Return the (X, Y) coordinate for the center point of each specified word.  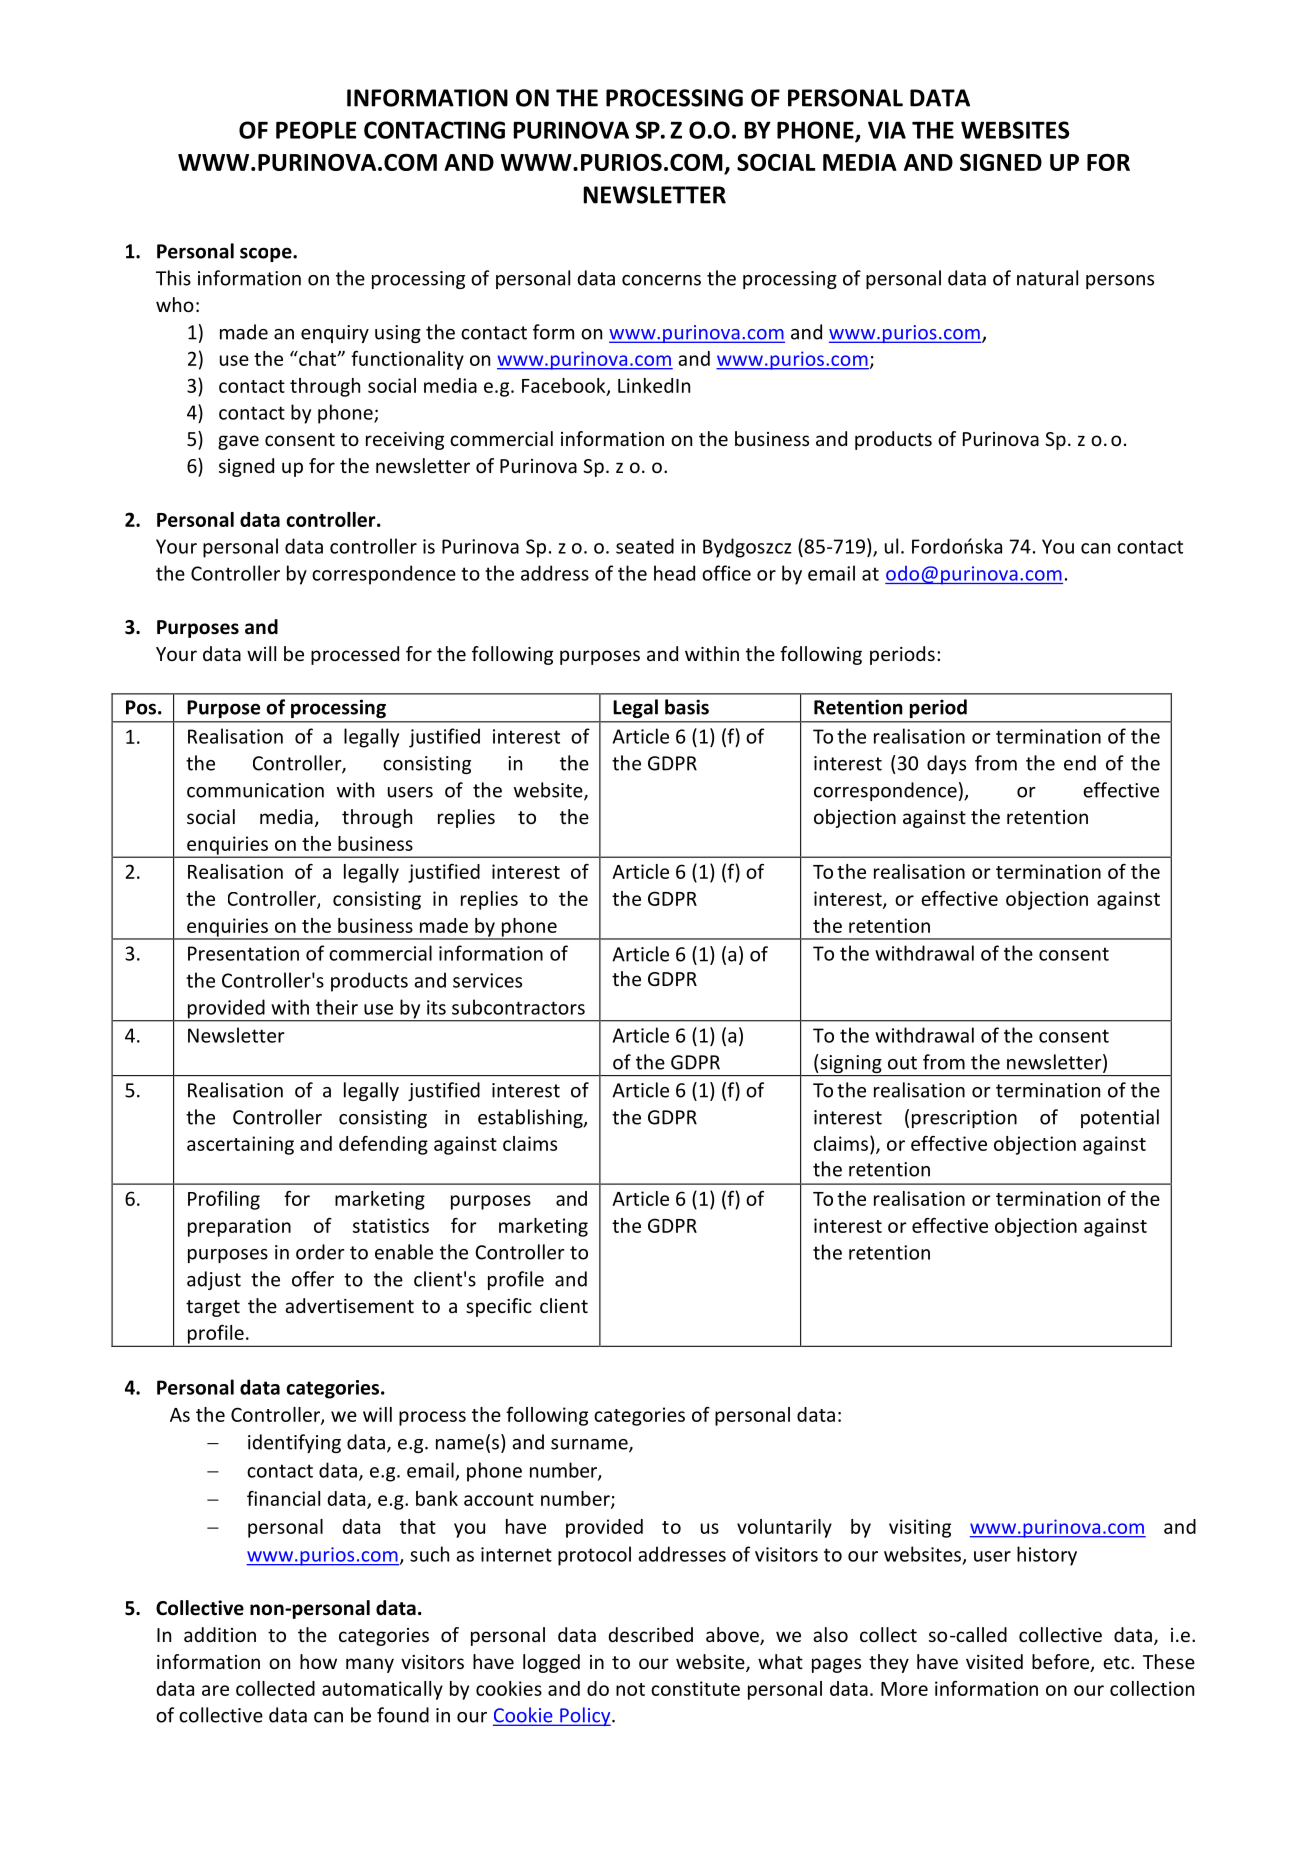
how (318, 1661)
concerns (661, 280)
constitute (695, 1688)
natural (1047, 278)
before (1062, 1663)
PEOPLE (316, 130)
